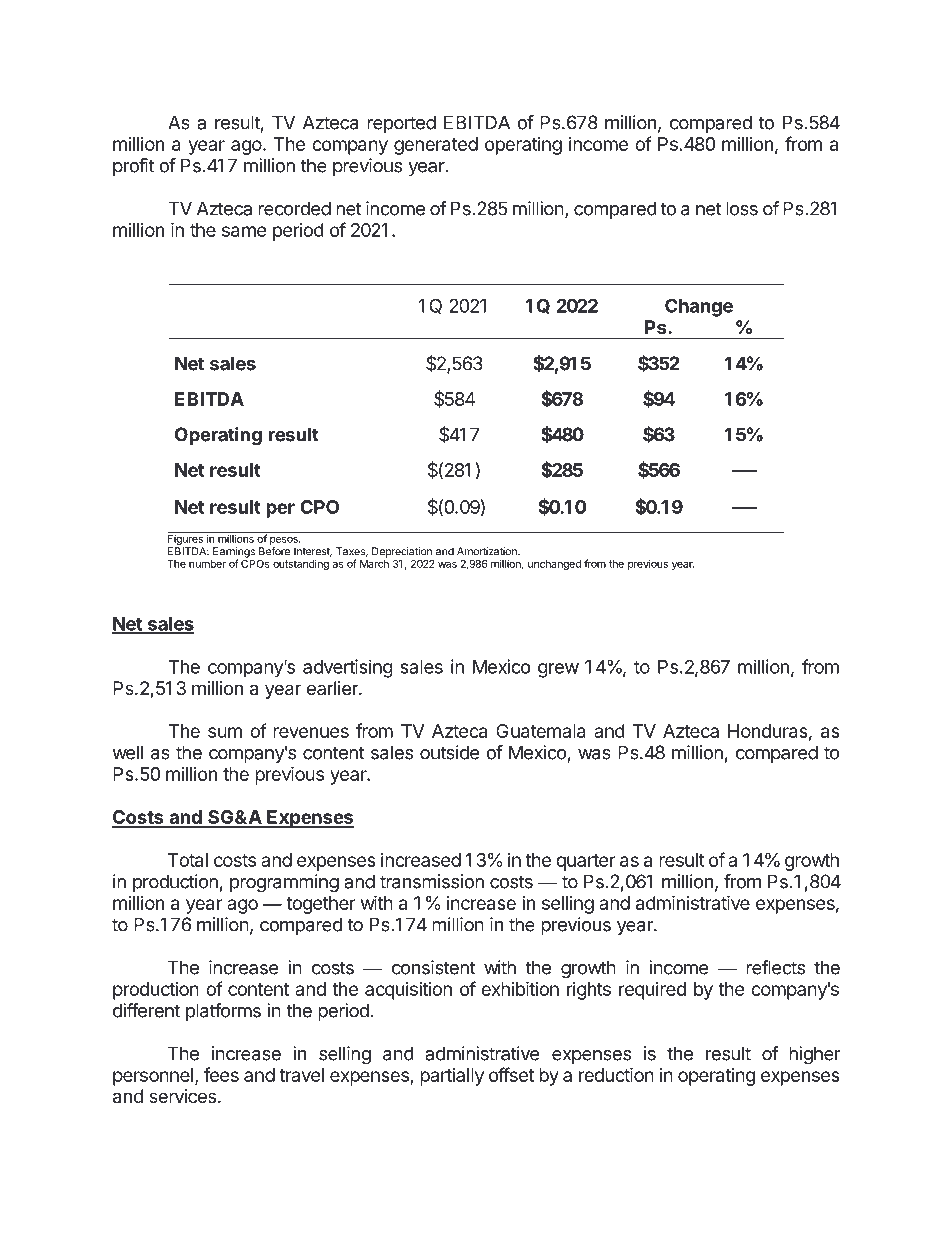  What do you see at coordinates (586, 862) in the page?
I see `quarter` at bounding box center [586, 862].
